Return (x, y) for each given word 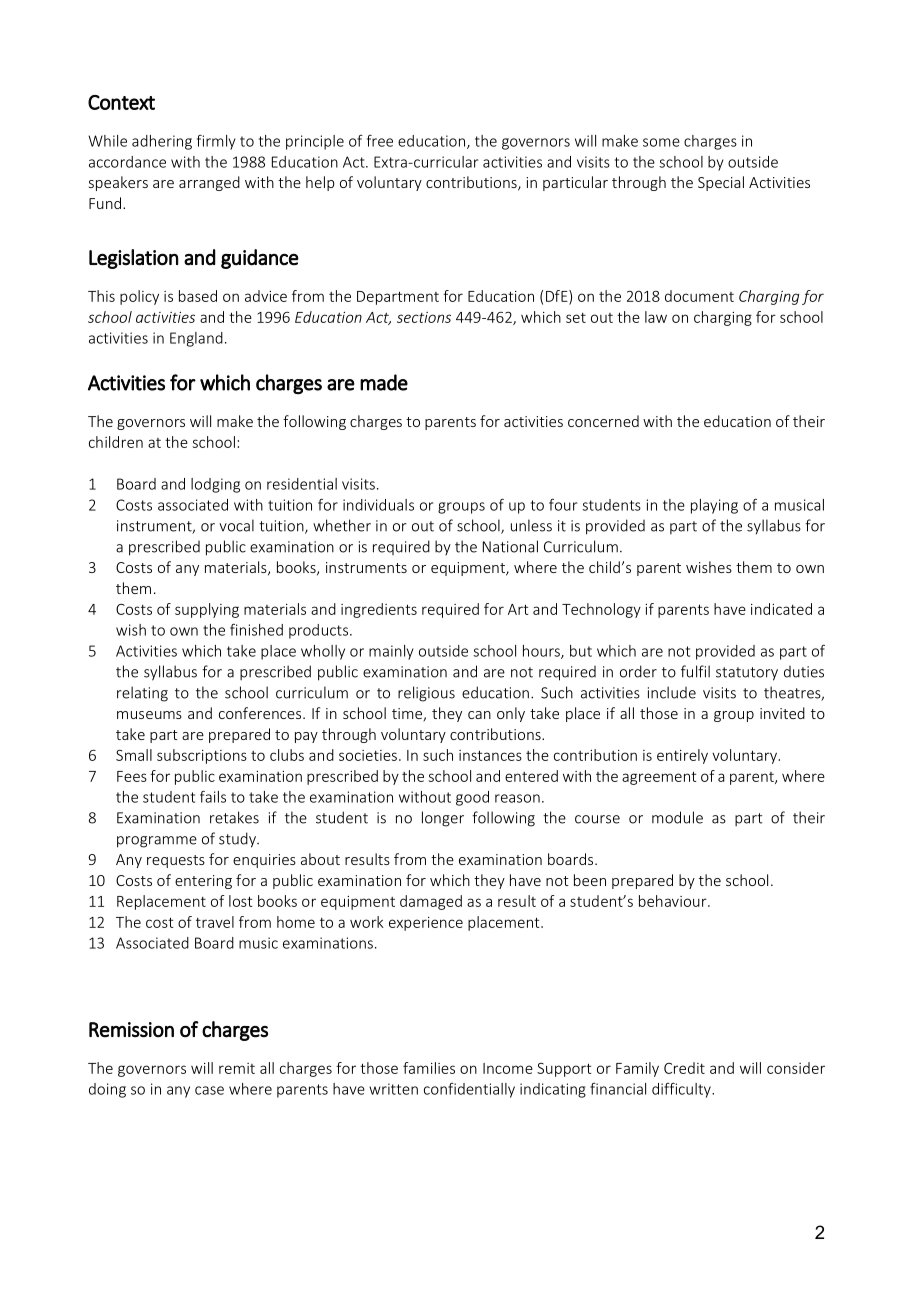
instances (490, 755)
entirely (682, 756)
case (209, 1090)
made (384, 382)
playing (714, 506)
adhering (162, 142)
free (380, 140)
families (429, 1068)
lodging (215, 485)
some (661, 142)
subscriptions (202, 756)
